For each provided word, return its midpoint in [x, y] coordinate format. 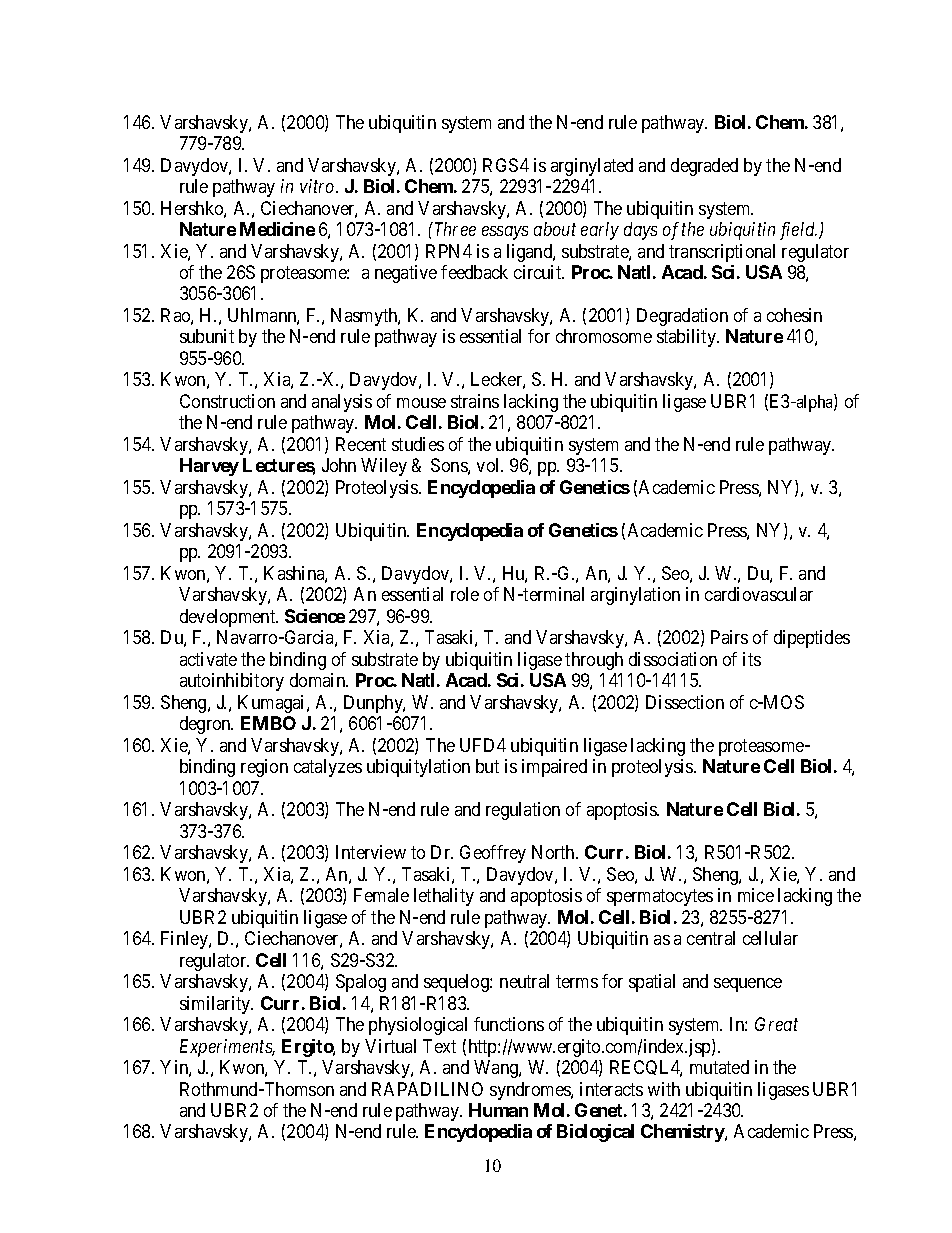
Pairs [729, 637]
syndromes [531, 1091]
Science [315, 616]
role [465, 594]
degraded [704, 167]
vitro [318, 186]
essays [505, 233]
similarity [216, 1005]
